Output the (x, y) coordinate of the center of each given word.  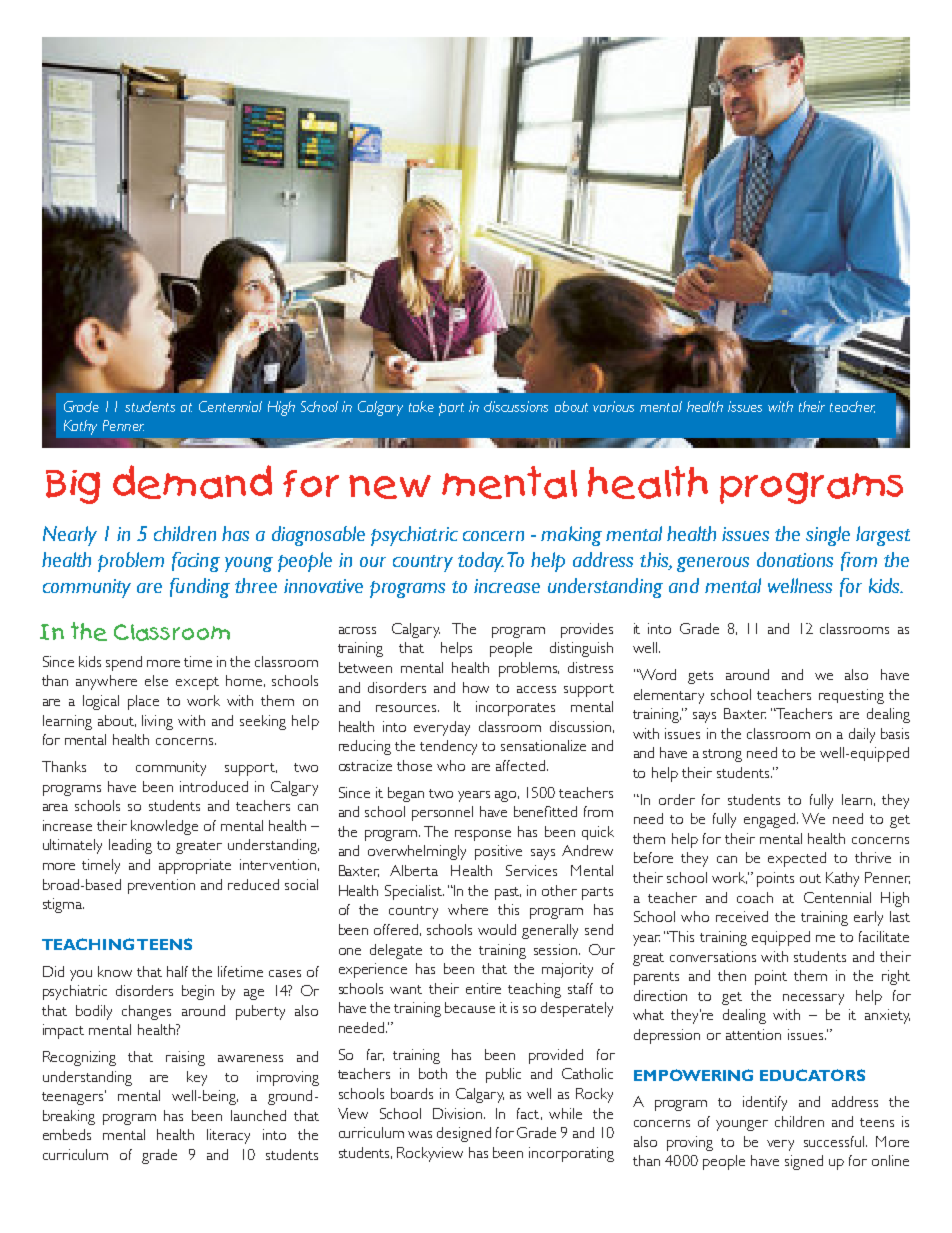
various (613, 406)
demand (192, 482)
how (476, 687)
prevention (161, 886)
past (508, 893)
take (421, 406)
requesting (851, 696)
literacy (228, 1136)
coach (755, 897)
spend (124, 663)
